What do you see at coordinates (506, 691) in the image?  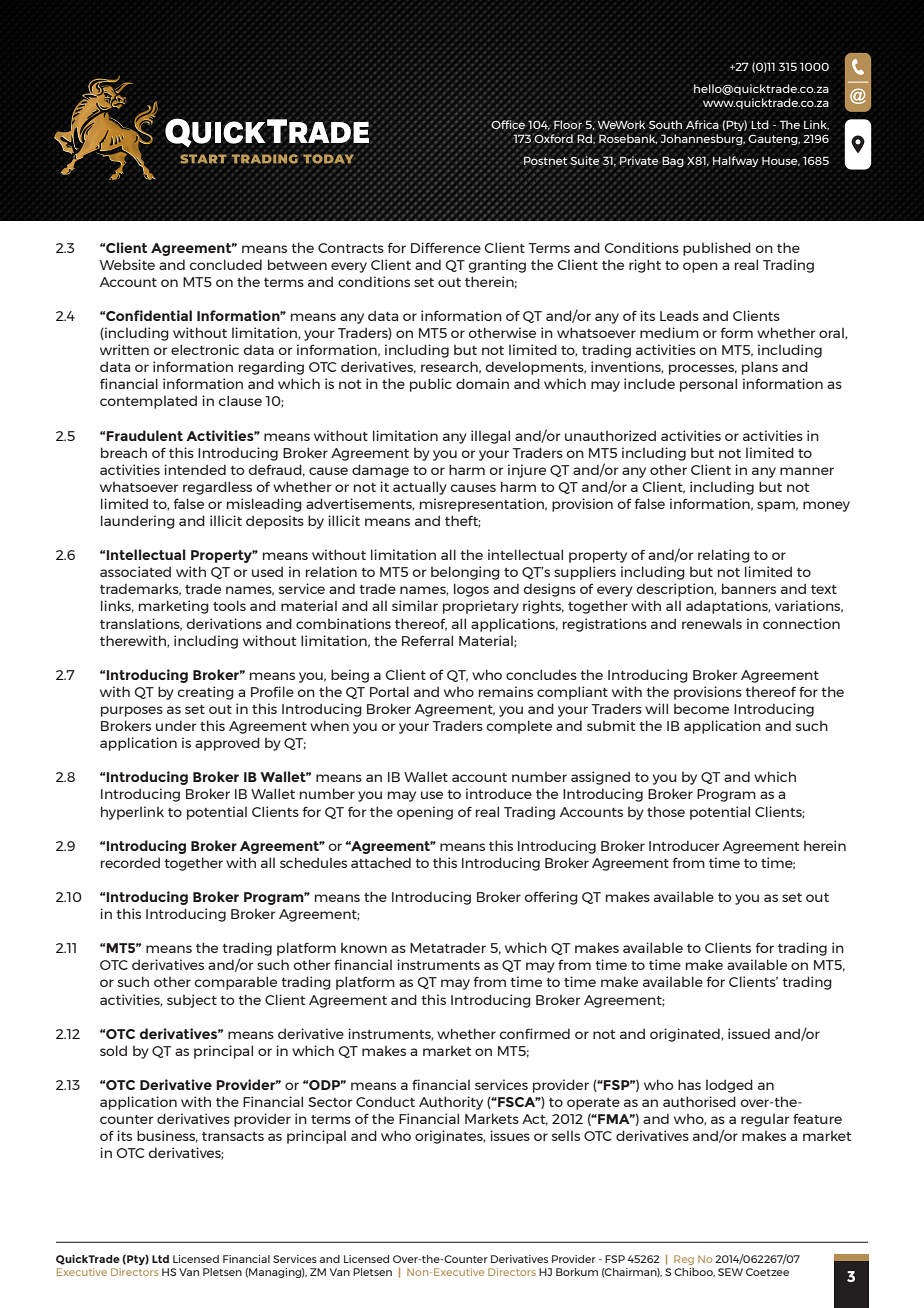 I see `remains` at bounding box center [506, 691].
